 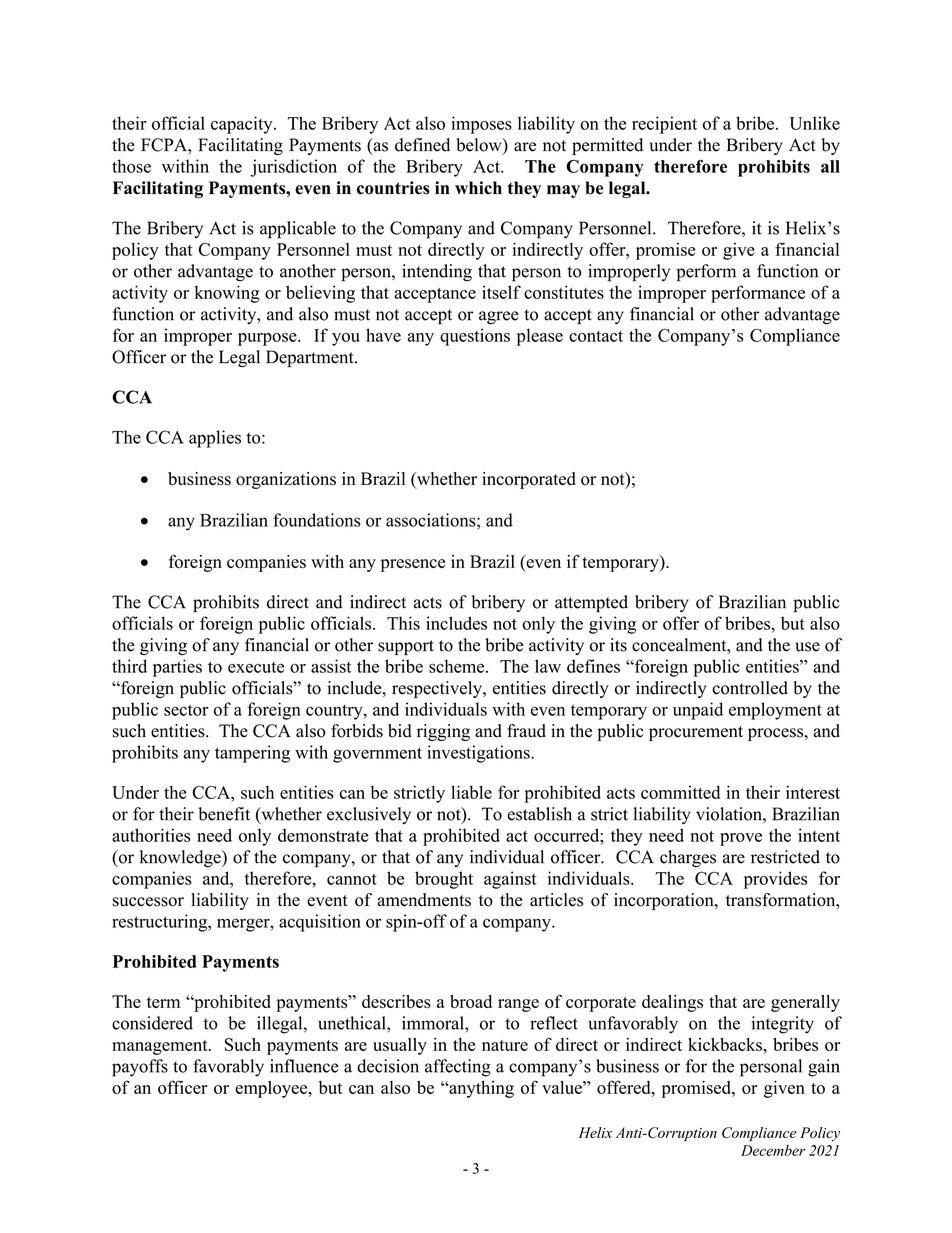 What do you see at coordinates (177, 668) in the screenshot?
I see `parties` at bounding box center [177, 668].
